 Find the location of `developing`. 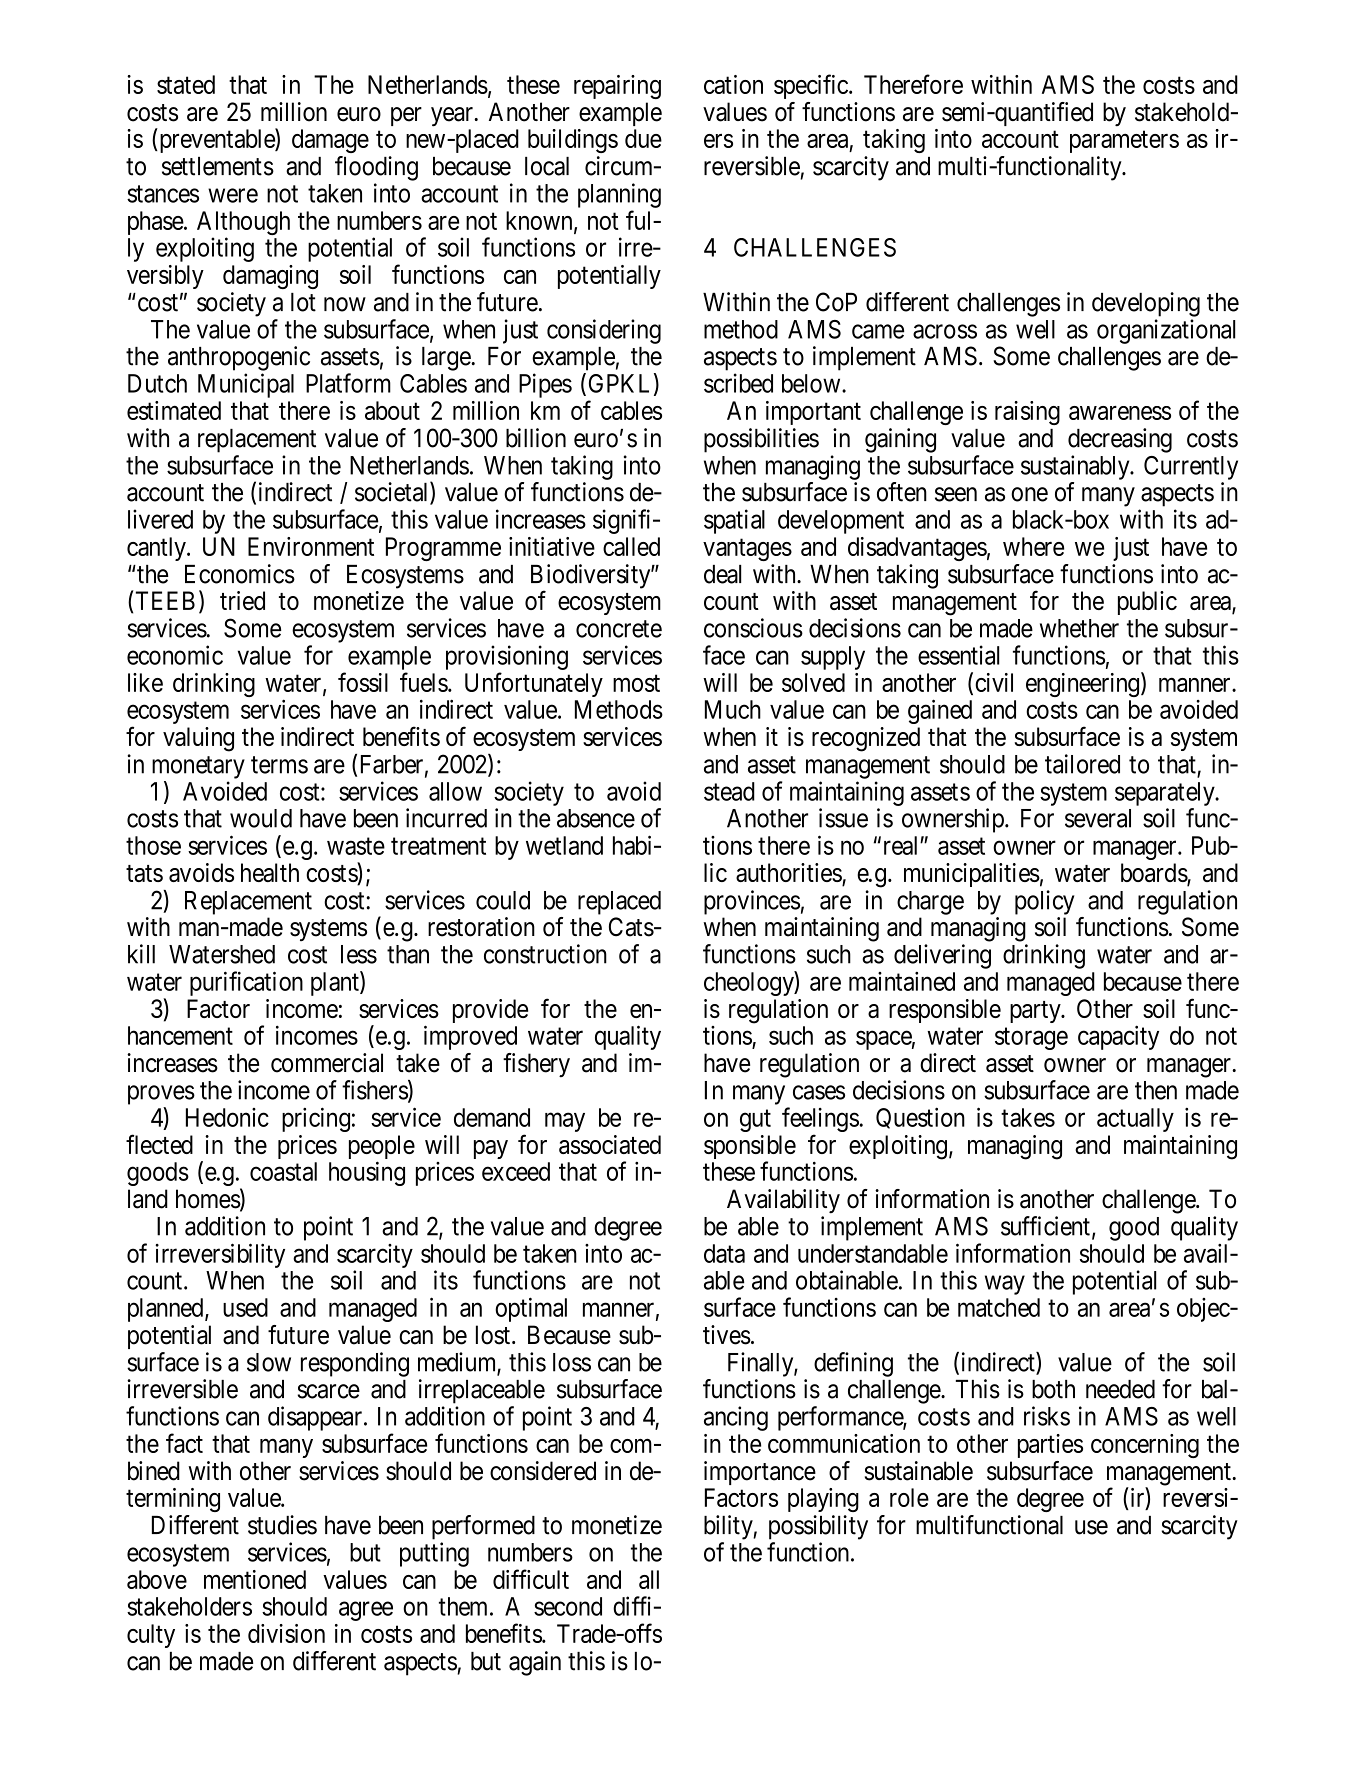

developing is located at coordinates (1146, 304).
